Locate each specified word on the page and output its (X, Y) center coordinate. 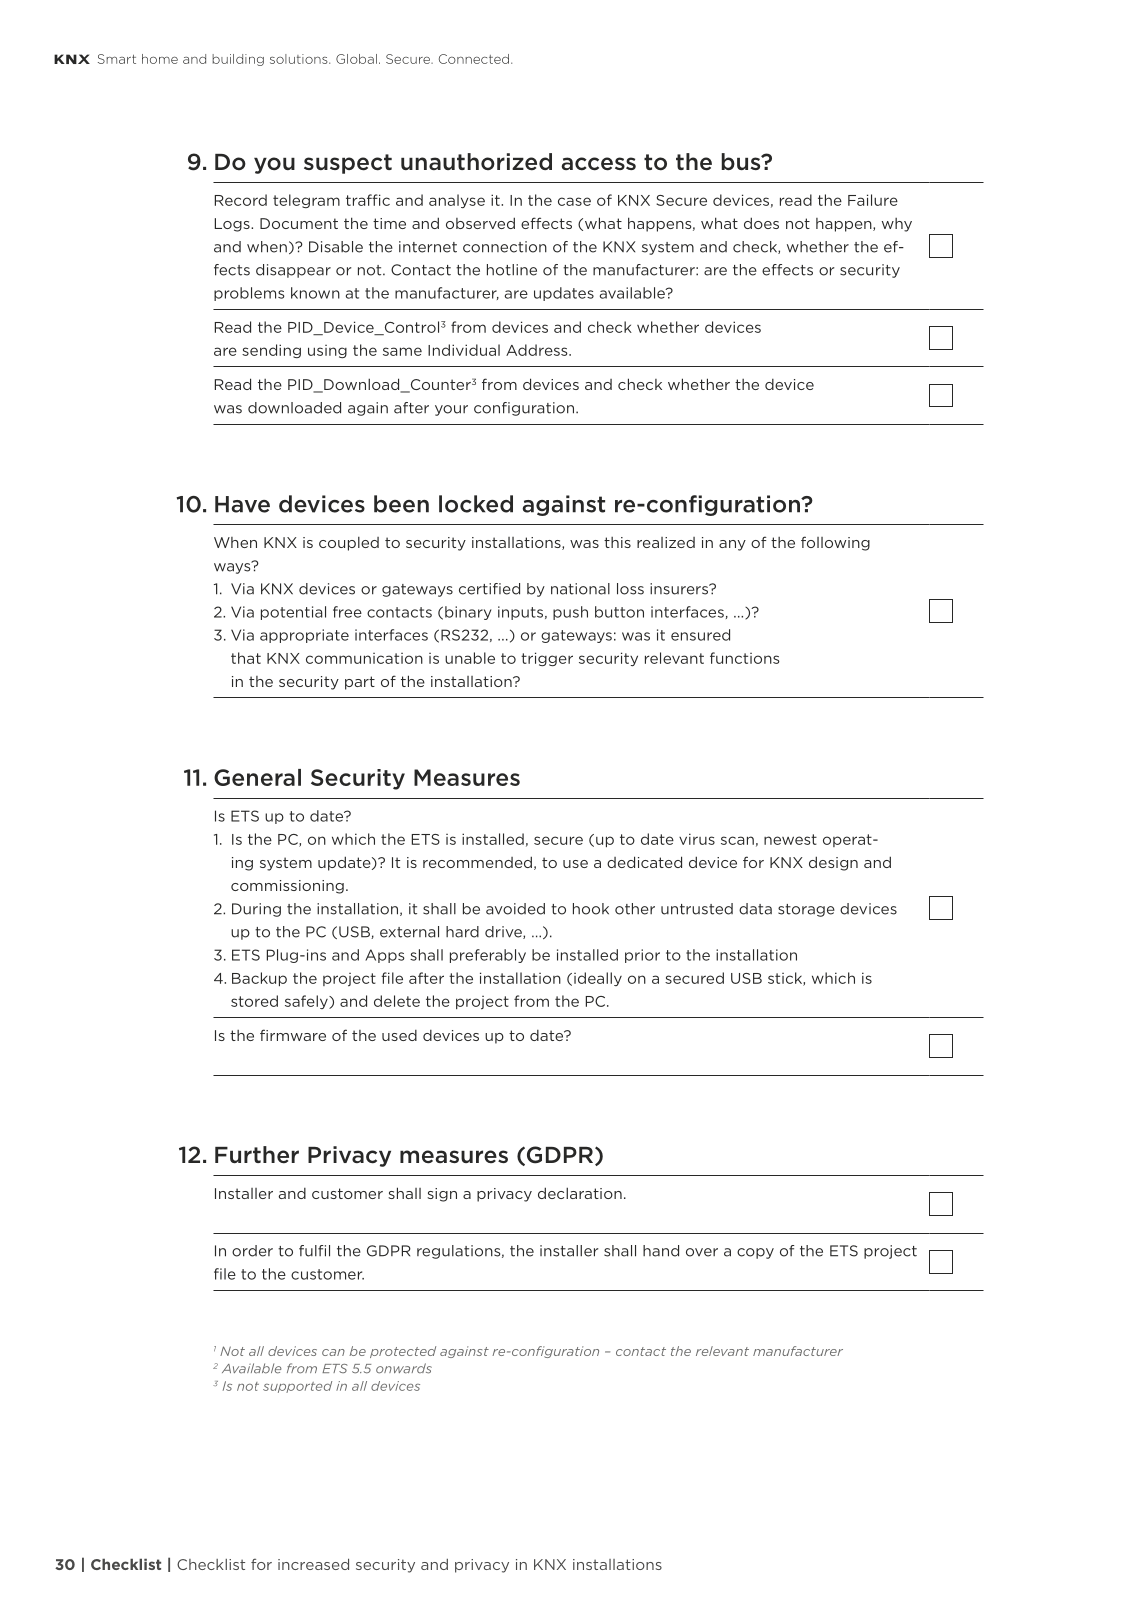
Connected (474, 59)
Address (538, 350)
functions (745, 658)
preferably (488, 956)
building (238, 60)
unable (470, 658)
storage (806, 910)
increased (313, 1564)
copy (755, 1253)
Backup (259, 979)
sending (271, 351)
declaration (580, 1193)
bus (742, 161)
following (835, 543)
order (252, 1251)
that (246, 658)
